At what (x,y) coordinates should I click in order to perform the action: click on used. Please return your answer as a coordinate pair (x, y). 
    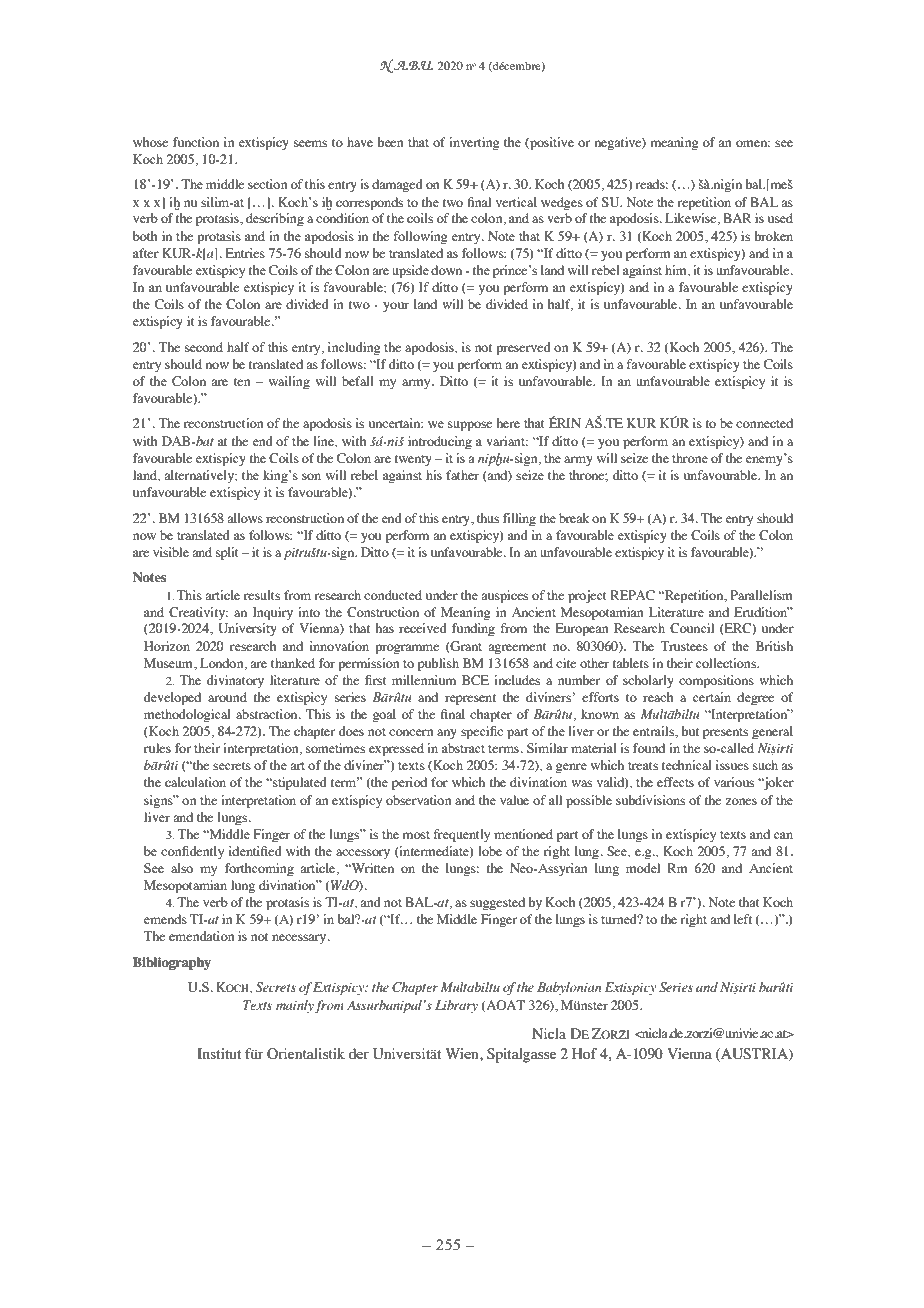
    Looking at the image, I should click on (780, 218).
